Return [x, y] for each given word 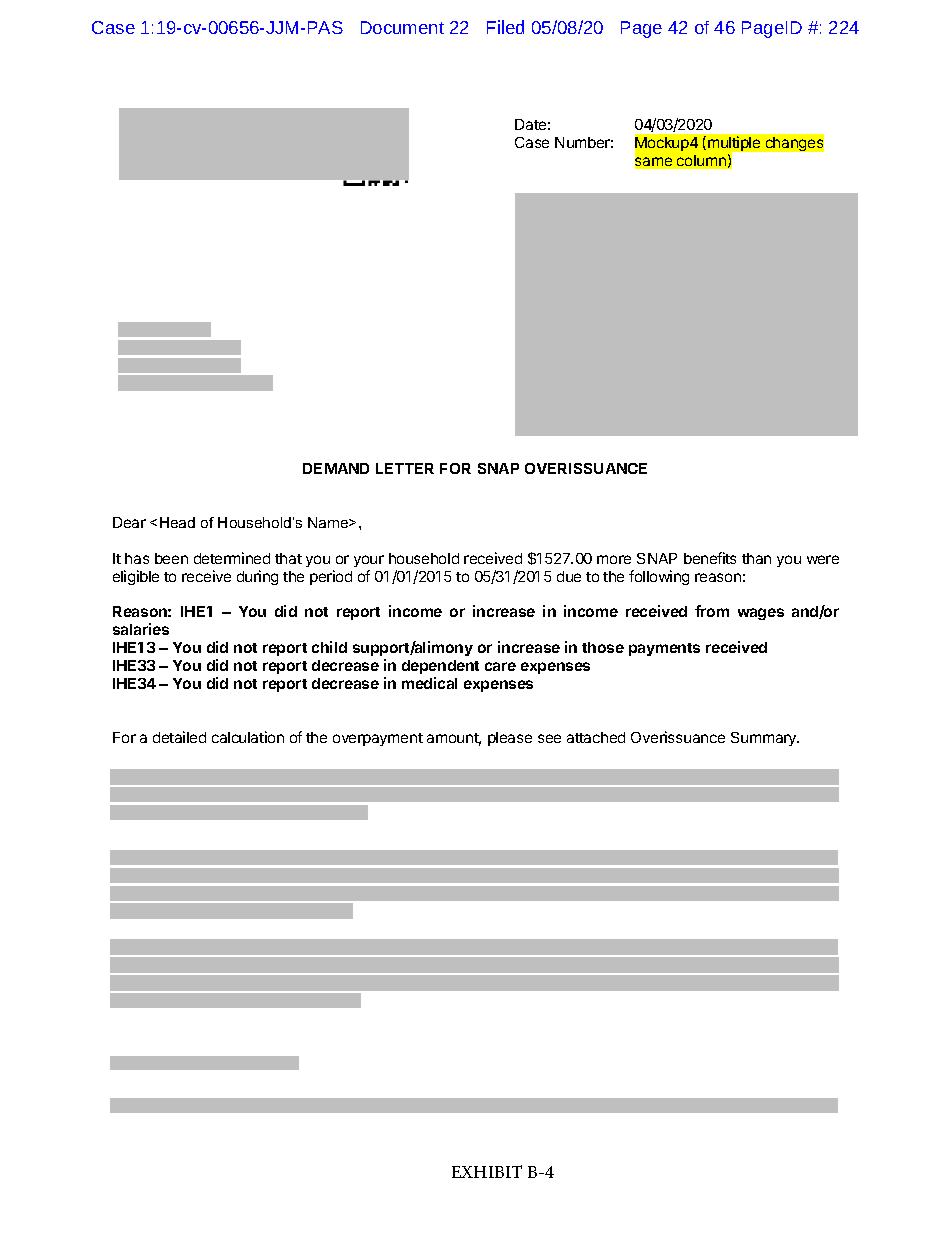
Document [402, 27]
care [500, 666]
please [510, 739]
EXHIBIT [487, 1171]
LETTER [405, 468]
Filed [505, 27]
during [257, 577]
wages [761, 614]
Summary [765, 739]
